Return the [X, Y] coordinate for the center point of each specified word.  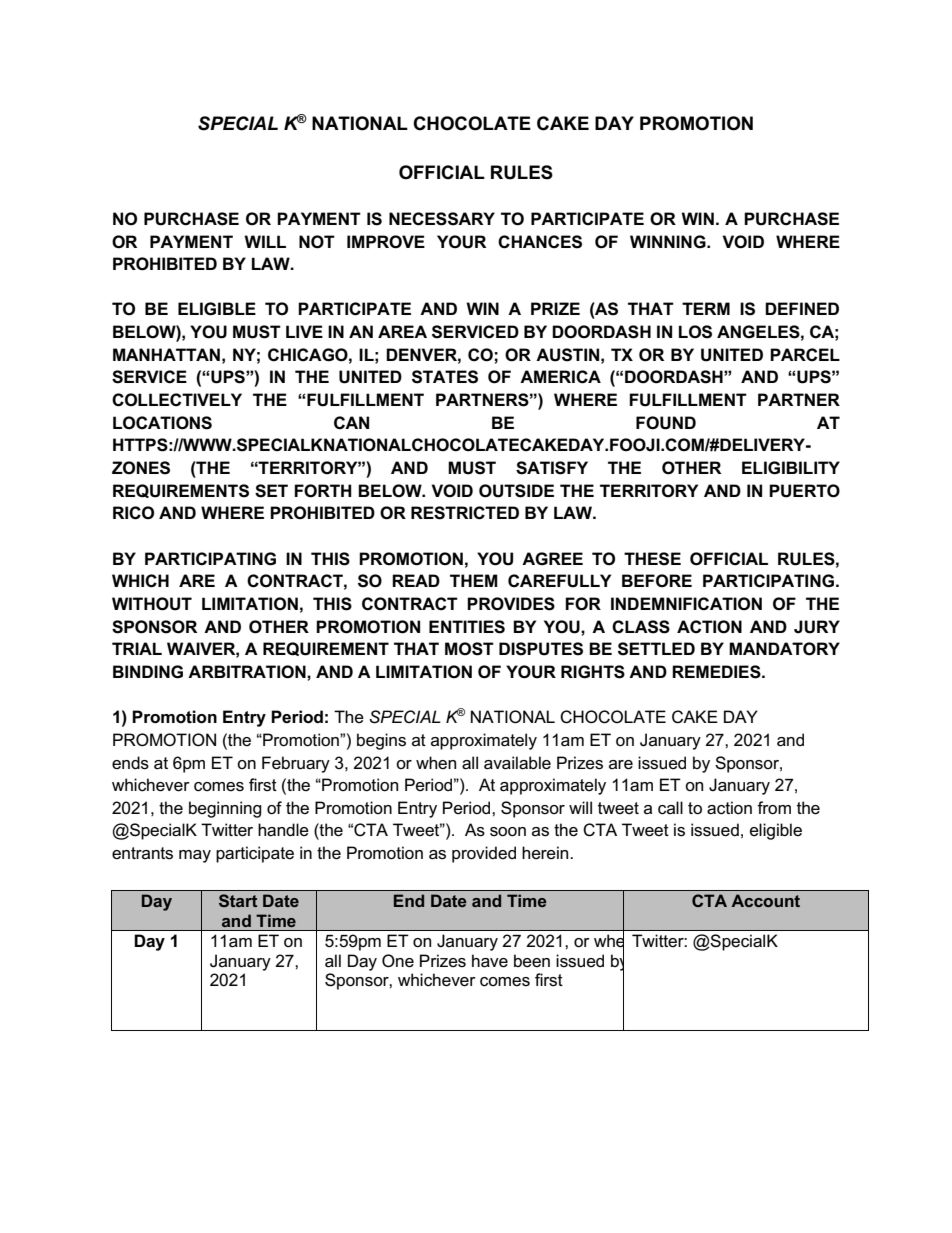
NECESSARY [442, 219]
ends [130, 763]
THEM [474, 580]
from [774, 808]
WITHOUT [152, 604]
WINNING [669, 242]
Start [238, 900]
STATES [445, 377]
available [517, 763]
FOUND [666, 423]
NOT [317, 242]
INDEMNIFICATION [686, 604]
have [490, 961]
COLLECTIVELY [177, 400]
